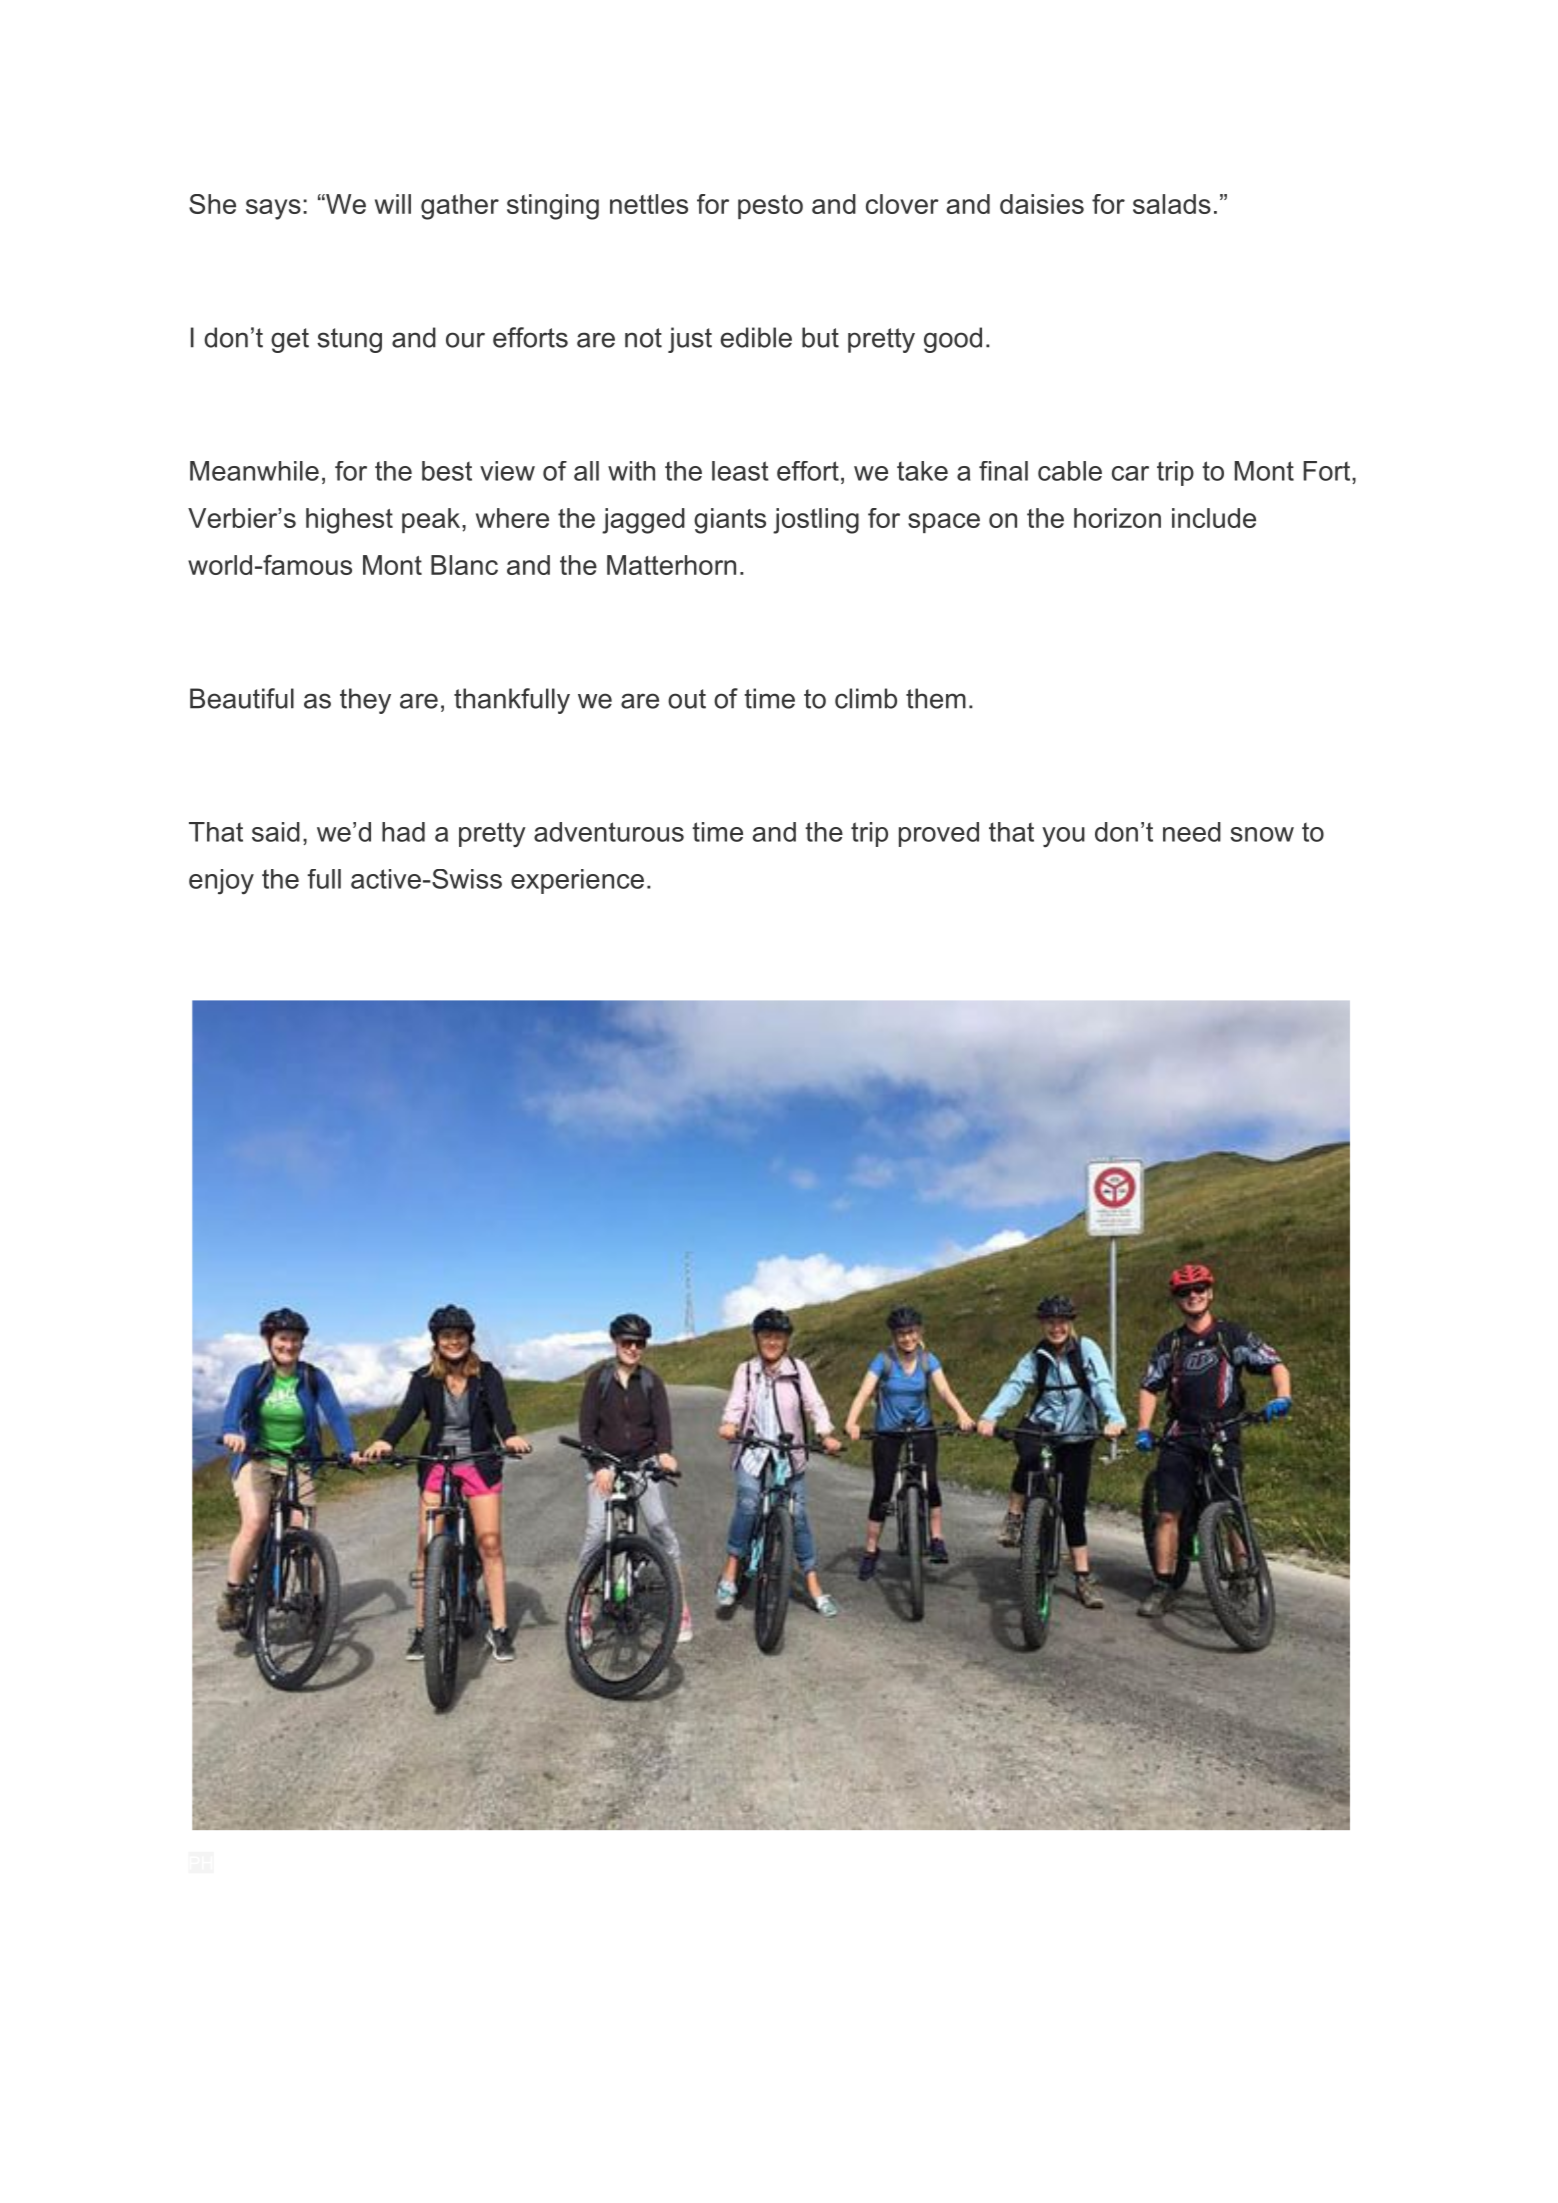 The height and width of the image is (2203, 1558). Describe the element at coordinates (770, 207) in the image. I see `pesto` at that location.
